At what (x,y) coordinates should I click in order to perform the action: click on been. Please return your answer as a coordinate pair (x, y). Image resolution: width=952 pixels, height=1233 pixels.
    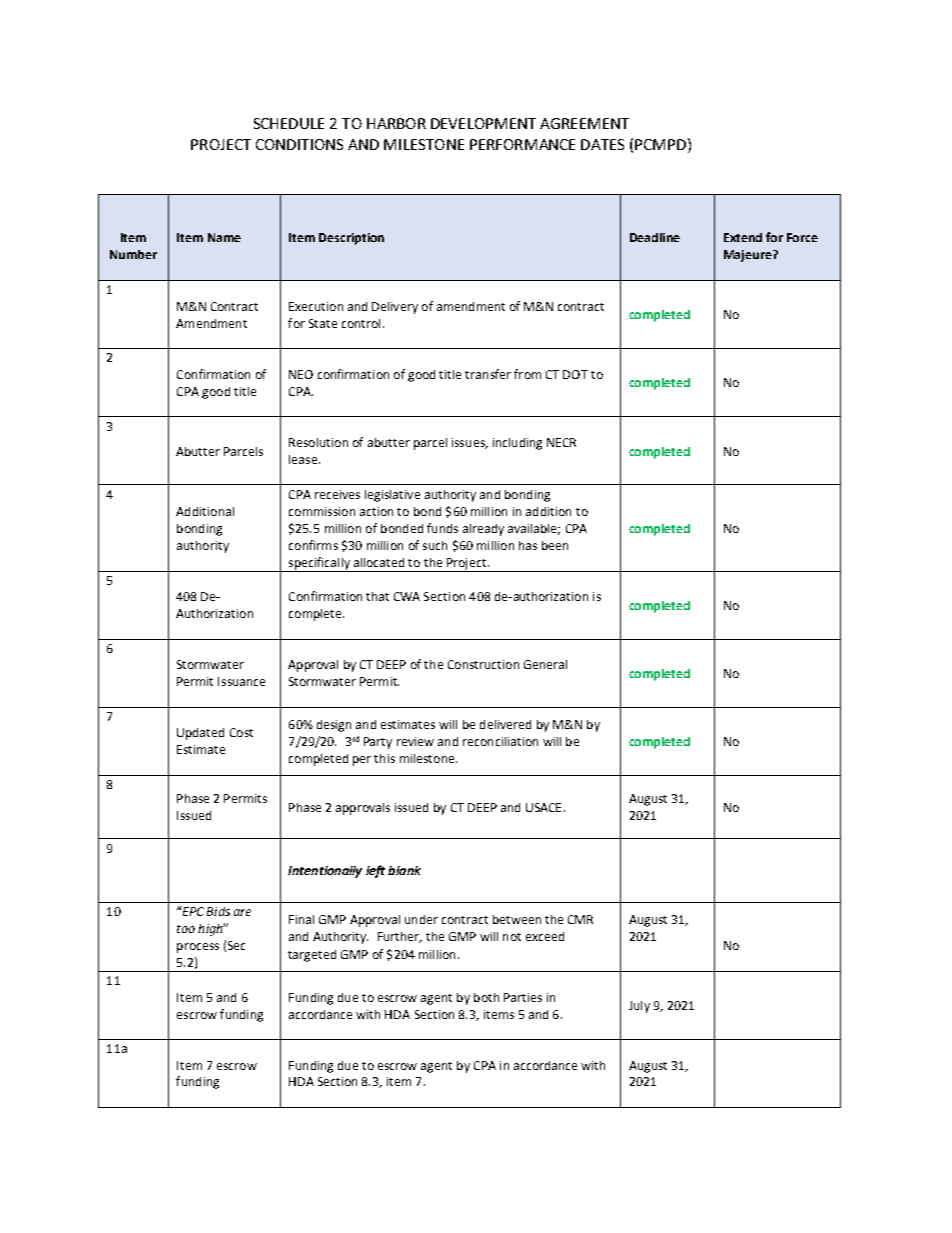
    Looking at the image, I should click on (555, 545).
